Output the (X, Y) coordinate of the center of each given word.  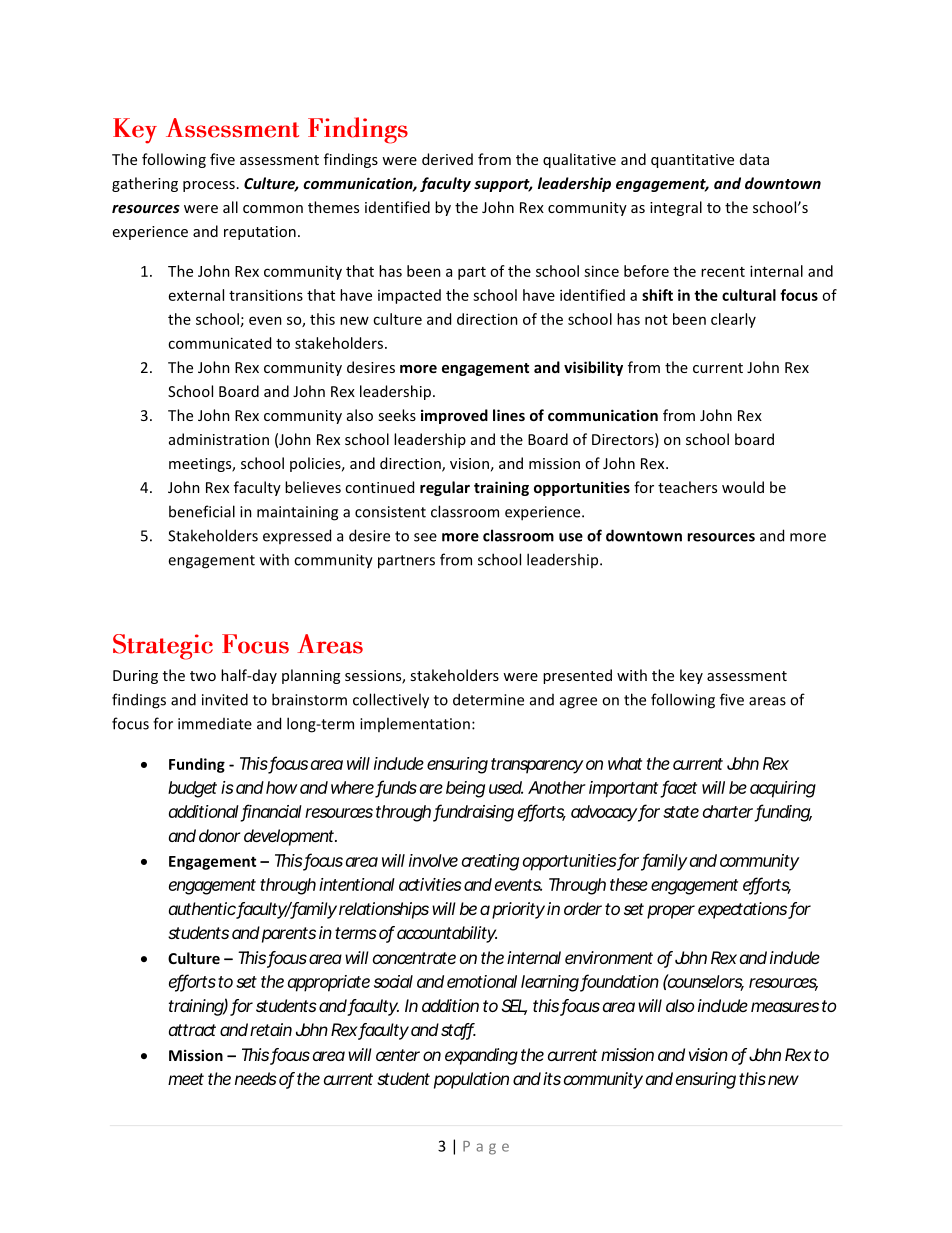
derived (447, 159)
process (209, 186)
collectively (391, 701)
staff (458, 1031)
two (203, 676)
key (691, 676)
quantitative (692, 161)
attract (192, 1030)
